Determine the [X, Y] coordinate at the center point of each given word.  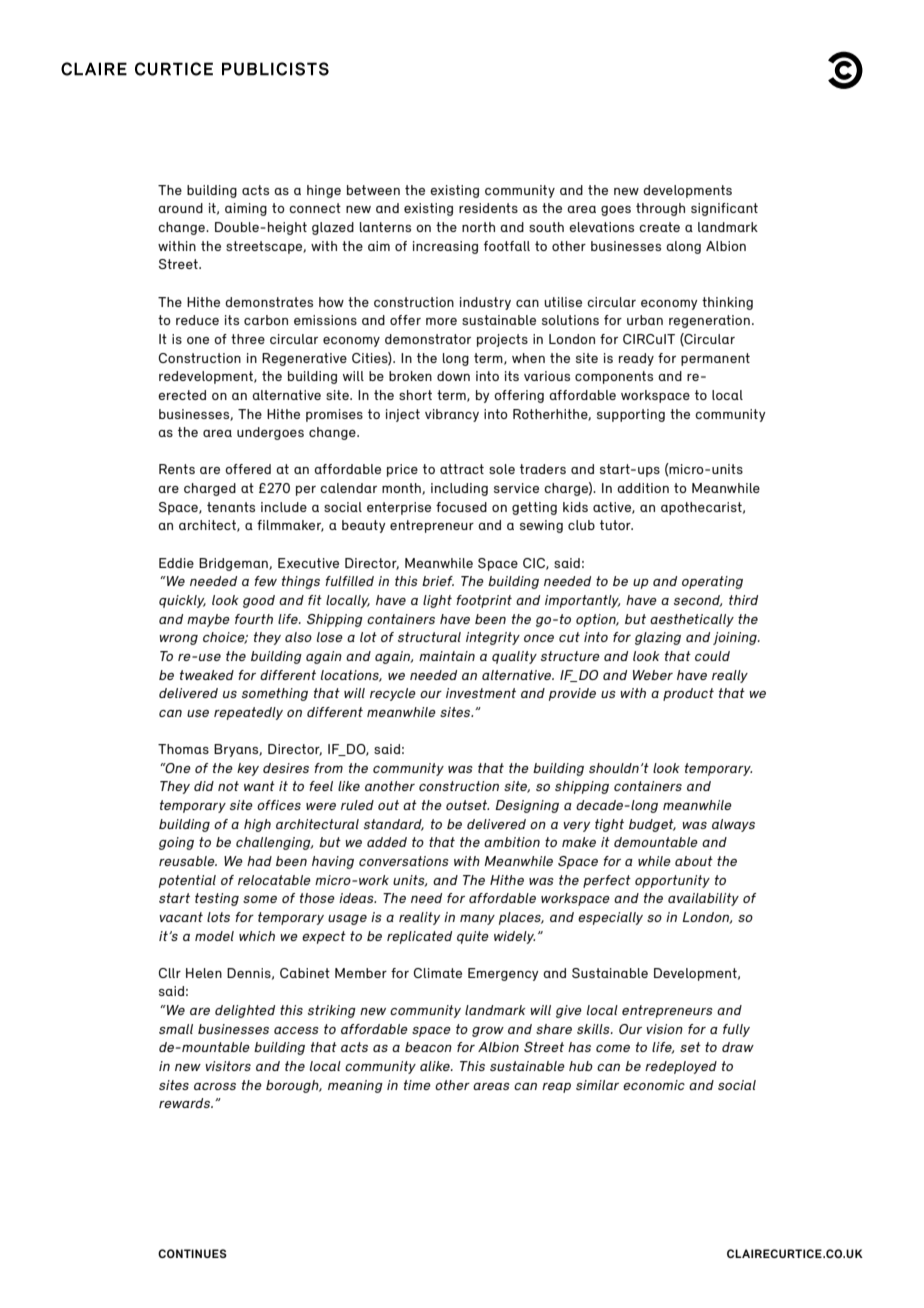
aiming [246, 209]
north [478, 227]
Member [361, 973]
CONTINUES [192, 1253]
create [659, 227]
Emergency [503, 974]
